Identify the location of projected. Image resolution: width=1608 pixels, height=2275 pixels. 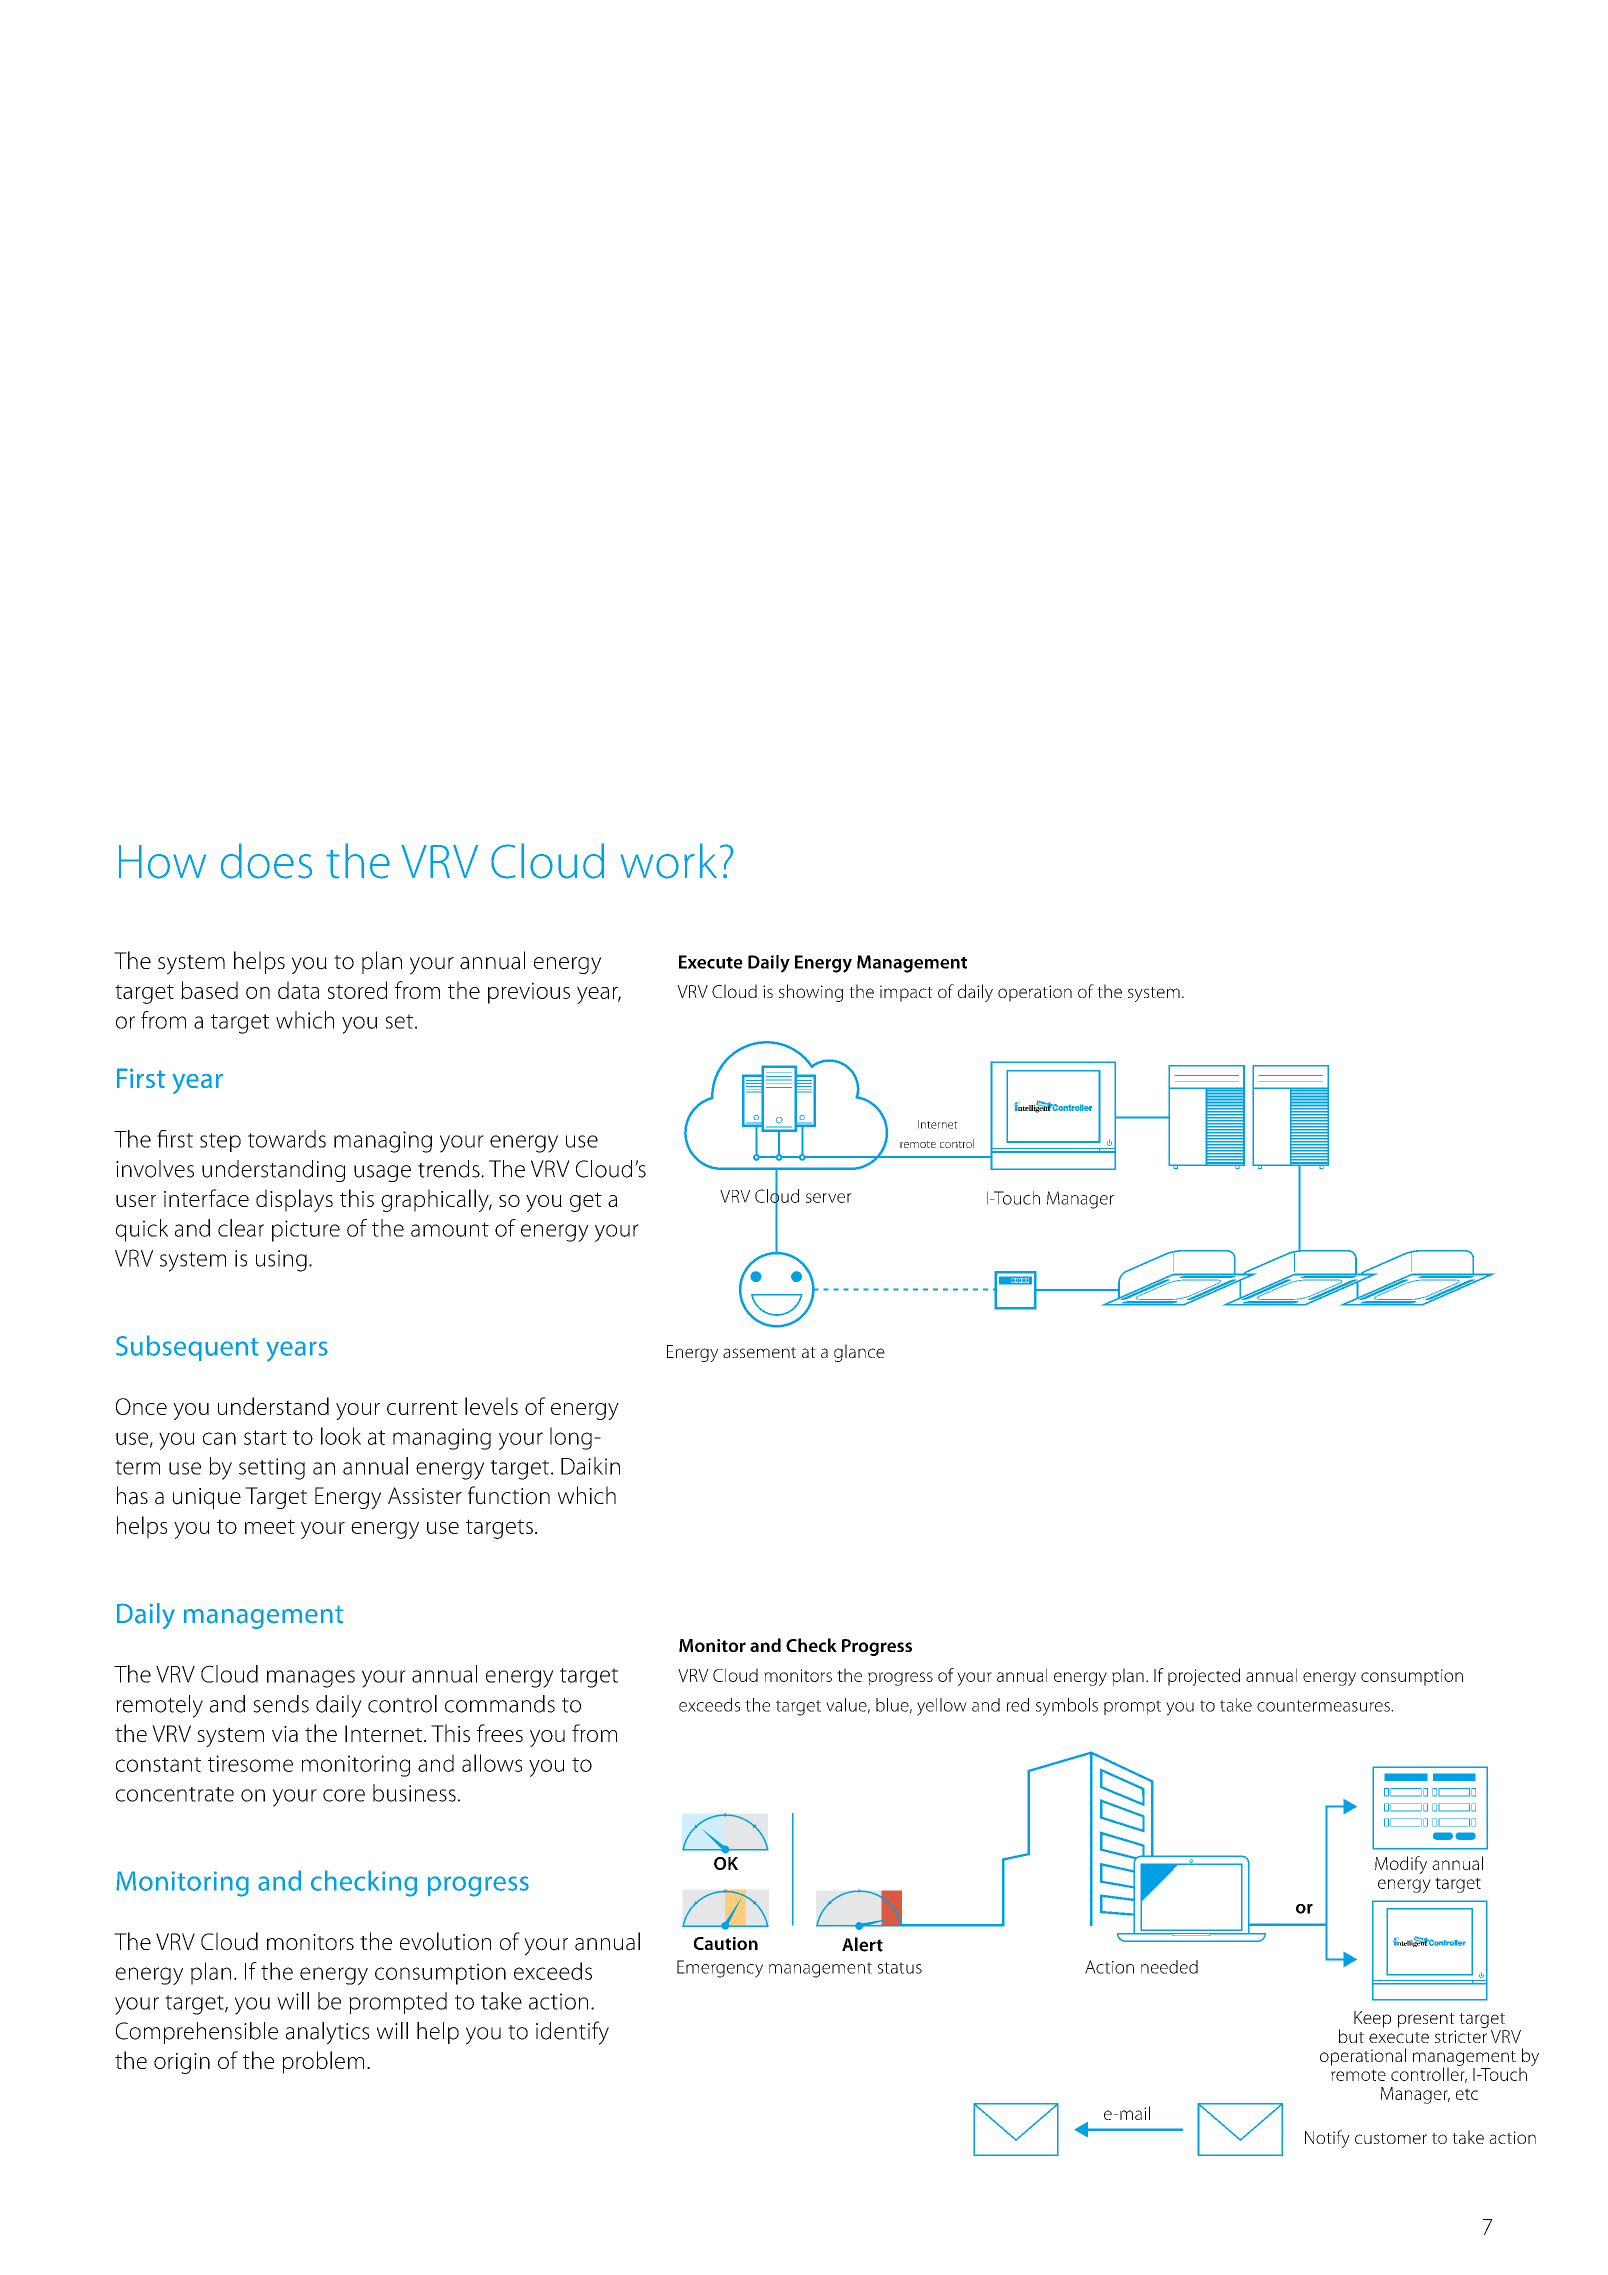
(1204, 1677).
